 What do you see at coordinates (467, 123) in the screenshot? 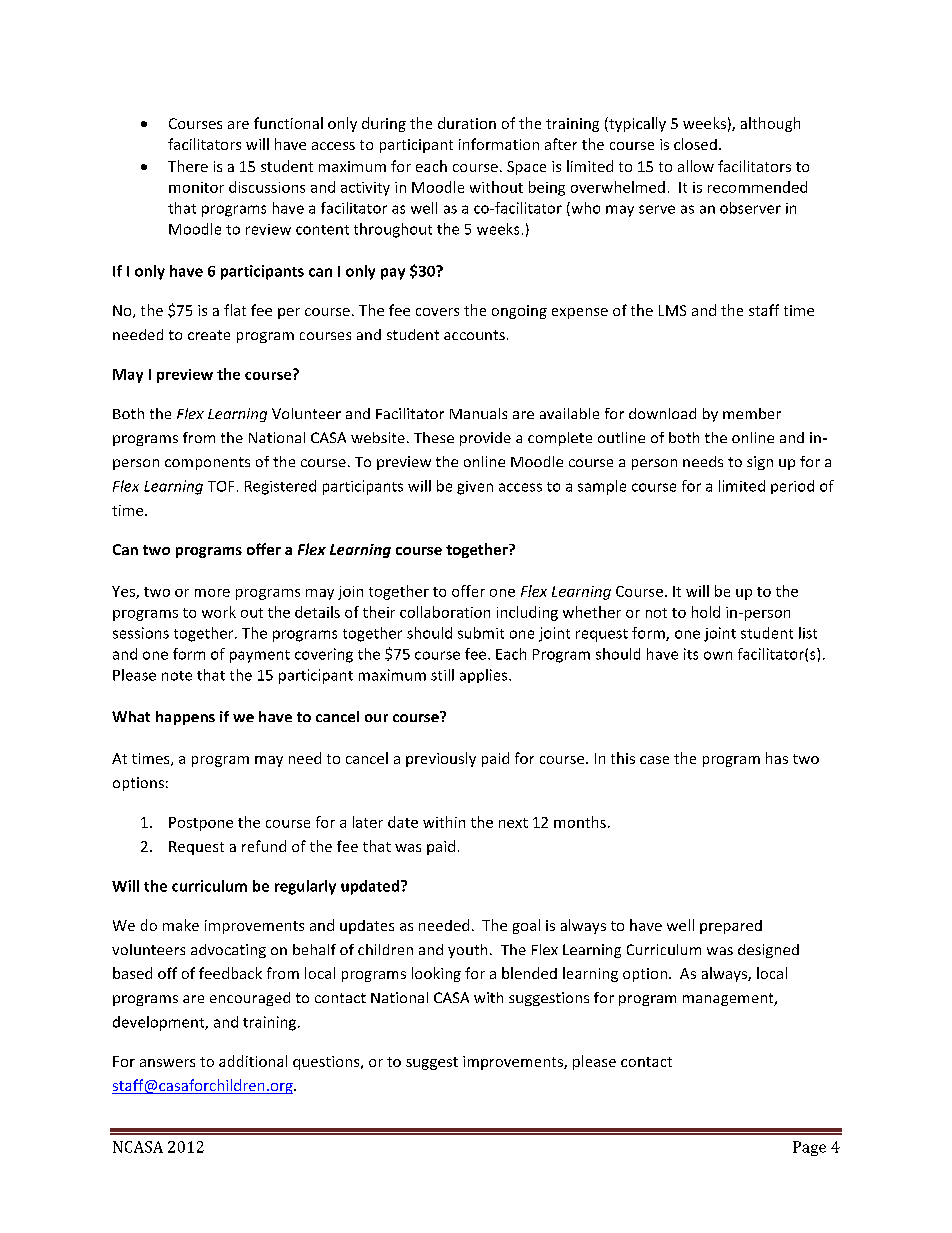
I see `duration` at bounding box center [467, 123].
